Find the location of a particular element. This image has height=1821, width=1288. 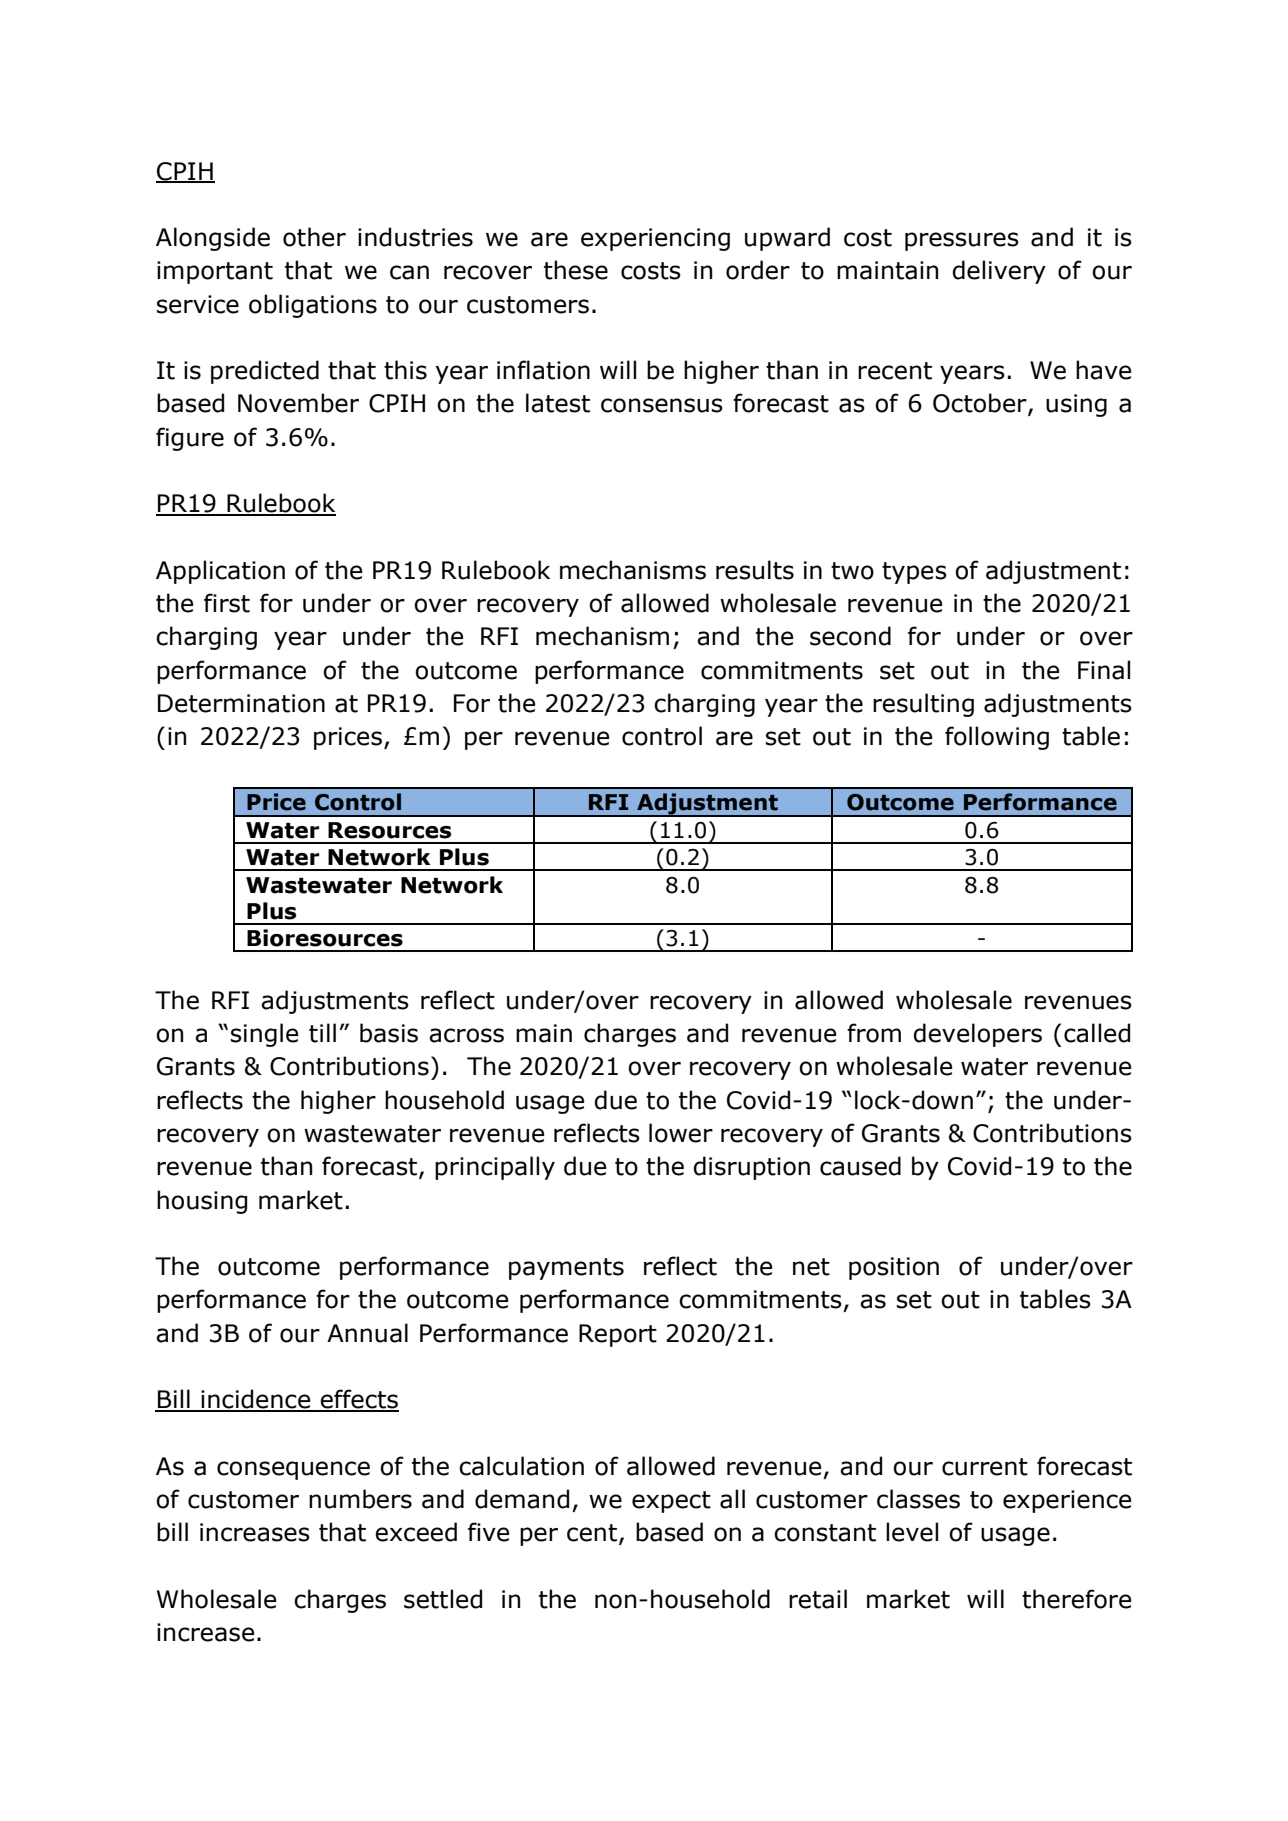

payments is located at coordinates (566, 1269).
